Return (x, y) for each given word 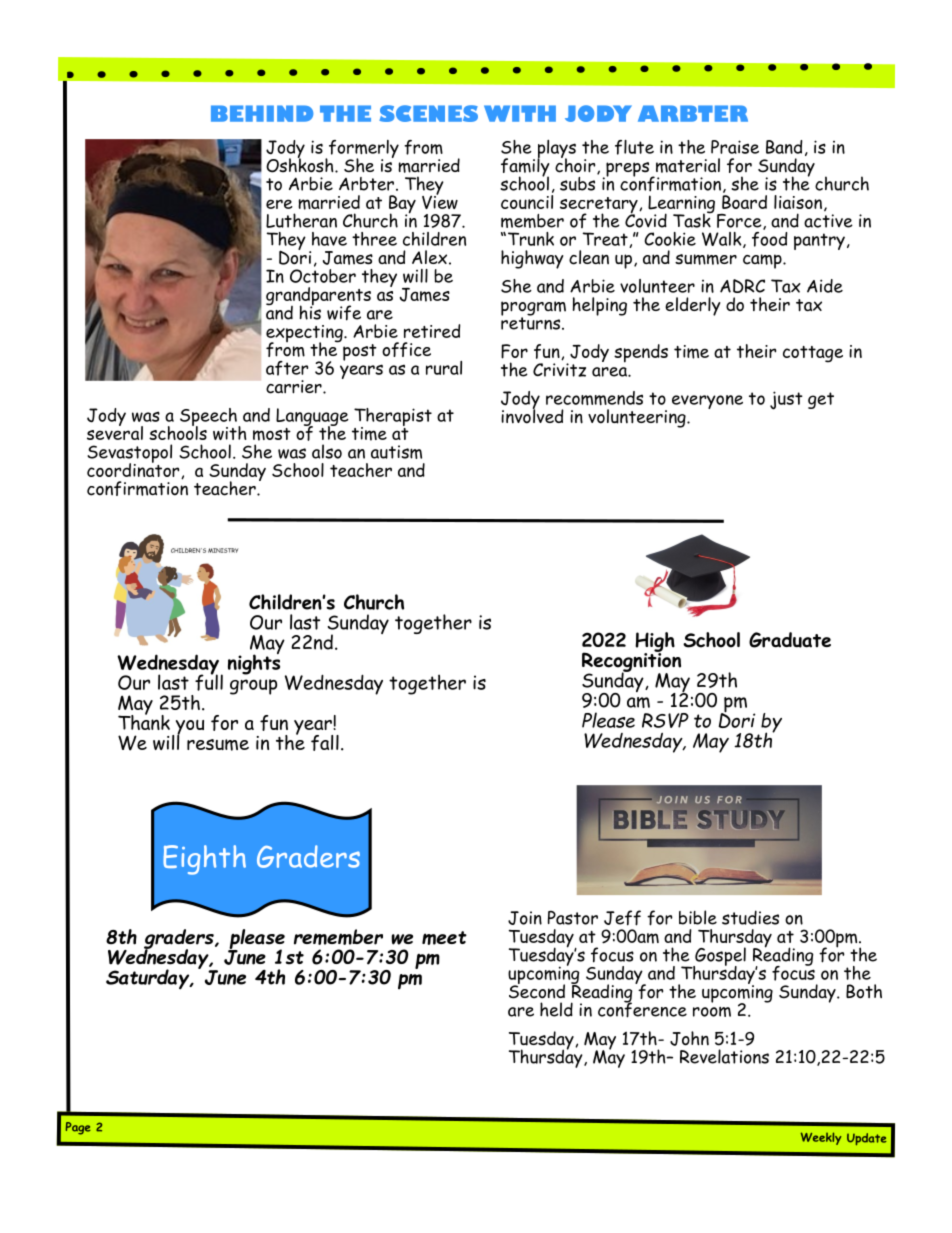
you (188, 728)
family (525, 167)
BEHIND (262, 113)
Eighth (204, 860)
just (786, 400)
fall (325, 743)
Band (784, 147)
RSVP (665, 720)
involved (532, 415)
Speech (209, 418)
